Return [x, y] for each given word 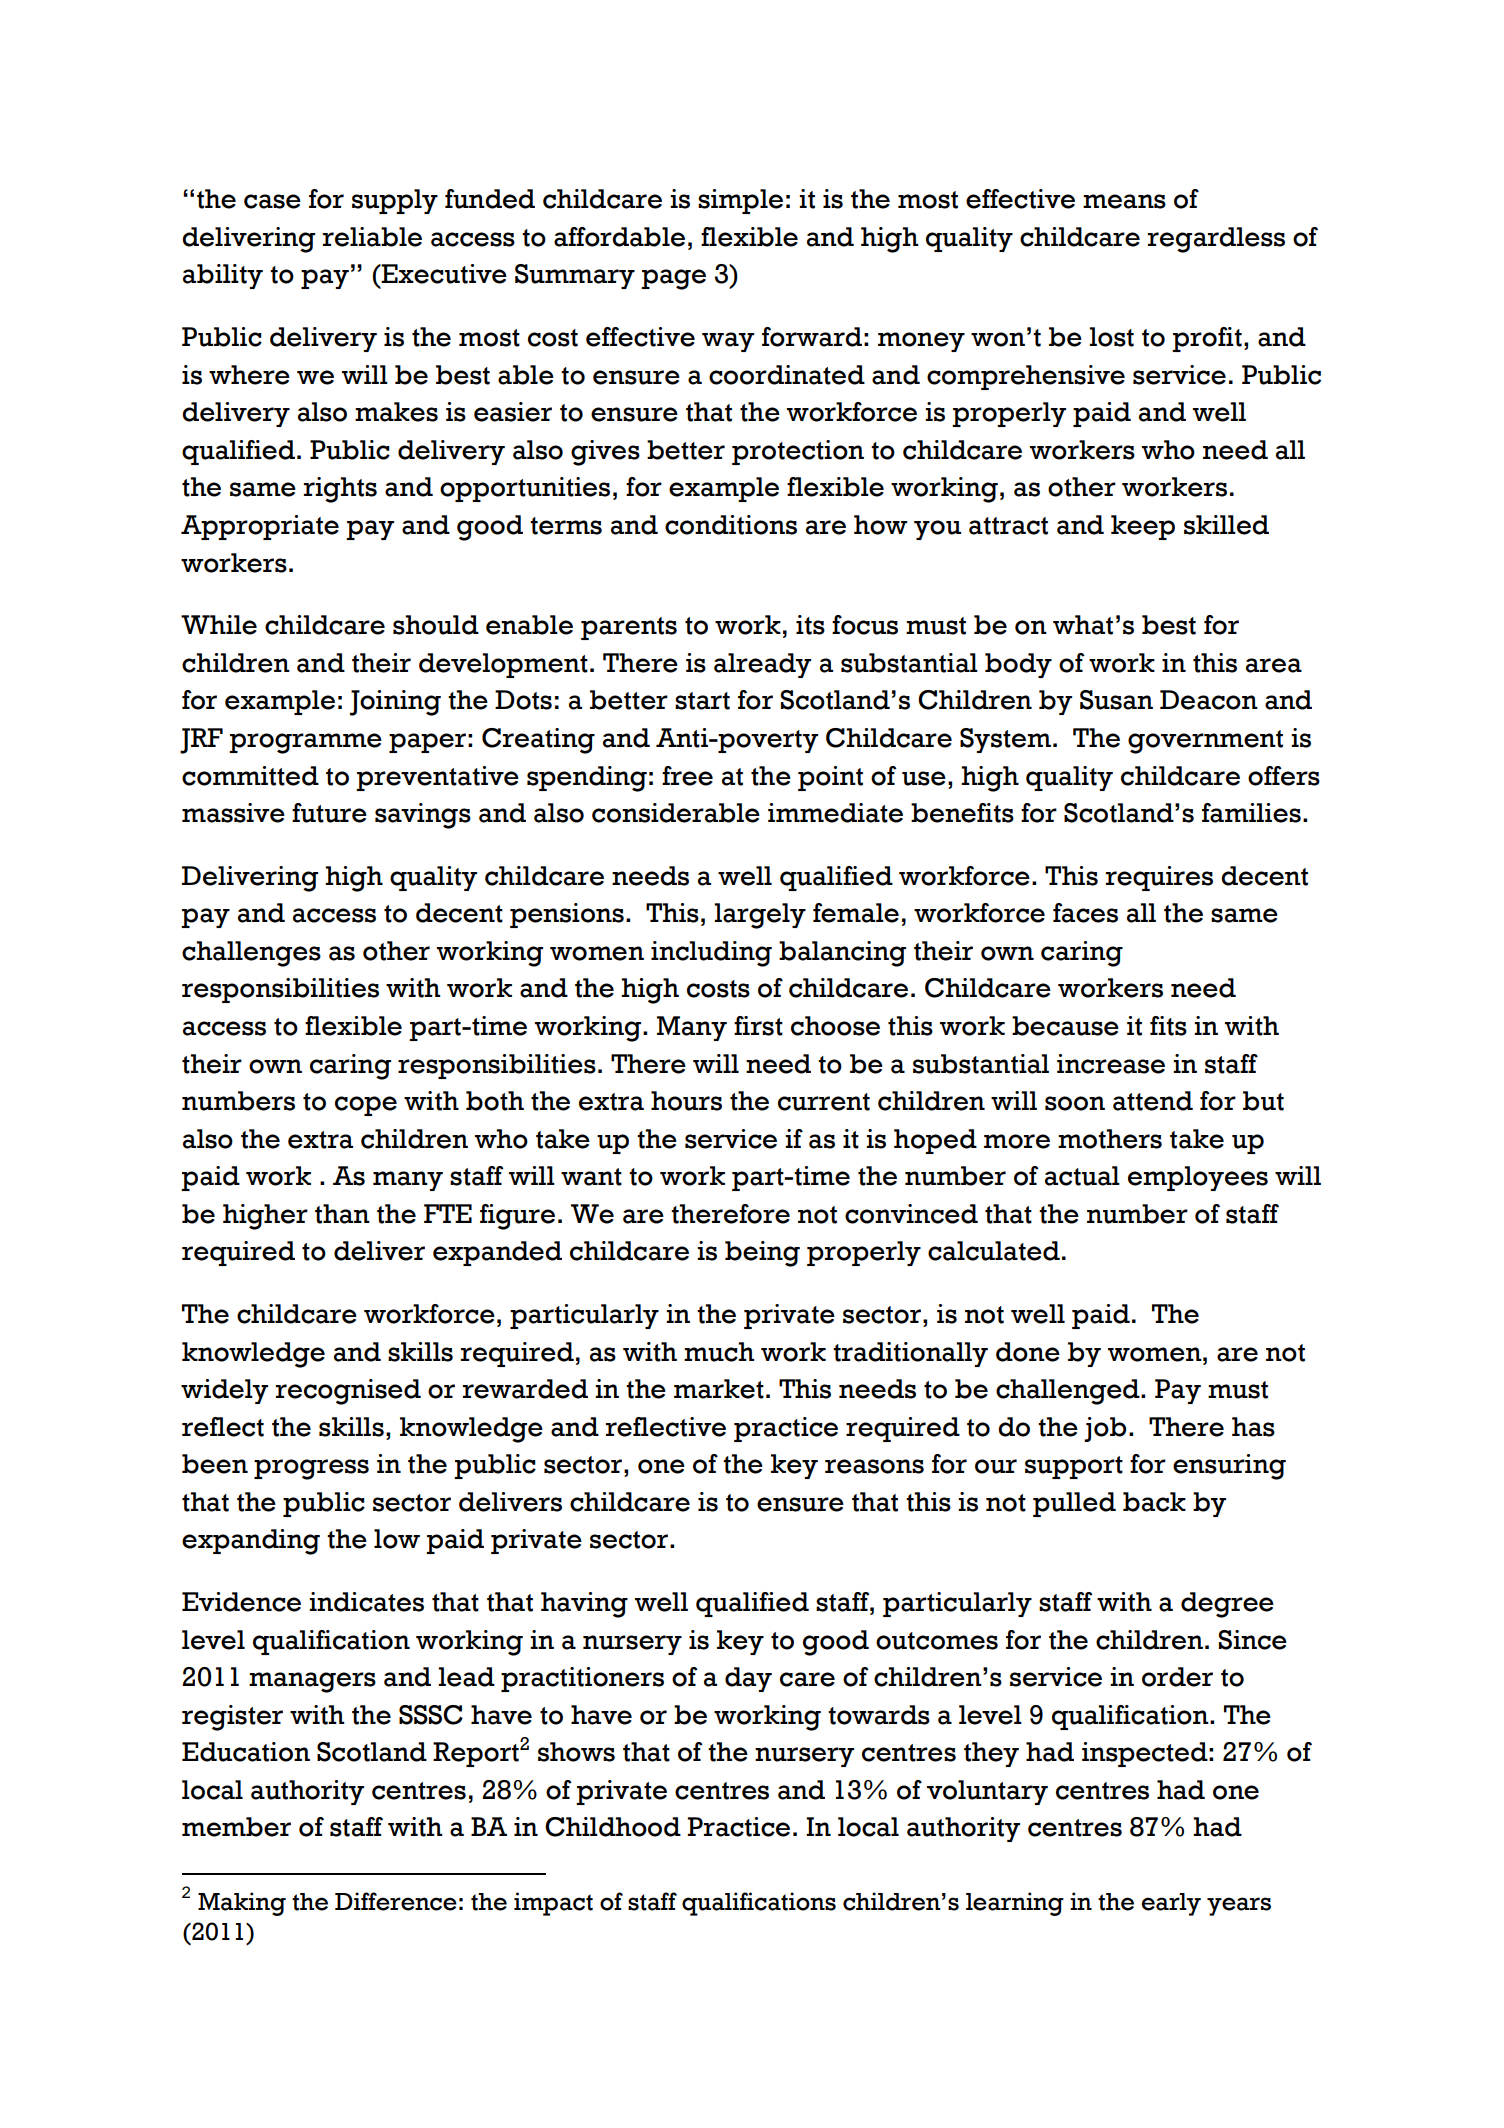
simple [740, 201]
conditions [731, 525]
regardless [1216, 240]
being [762, 1254]
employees [1198, 1178]
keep [1143, 527]
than [342, 1214]
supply [395, 201]
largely [760, 916]
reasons [874, 1466]
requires [1159, 878]
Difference [396, 1901]
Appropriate [260, 527]
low [397, 1539]
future [329, 813]
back [1154, 1502]
